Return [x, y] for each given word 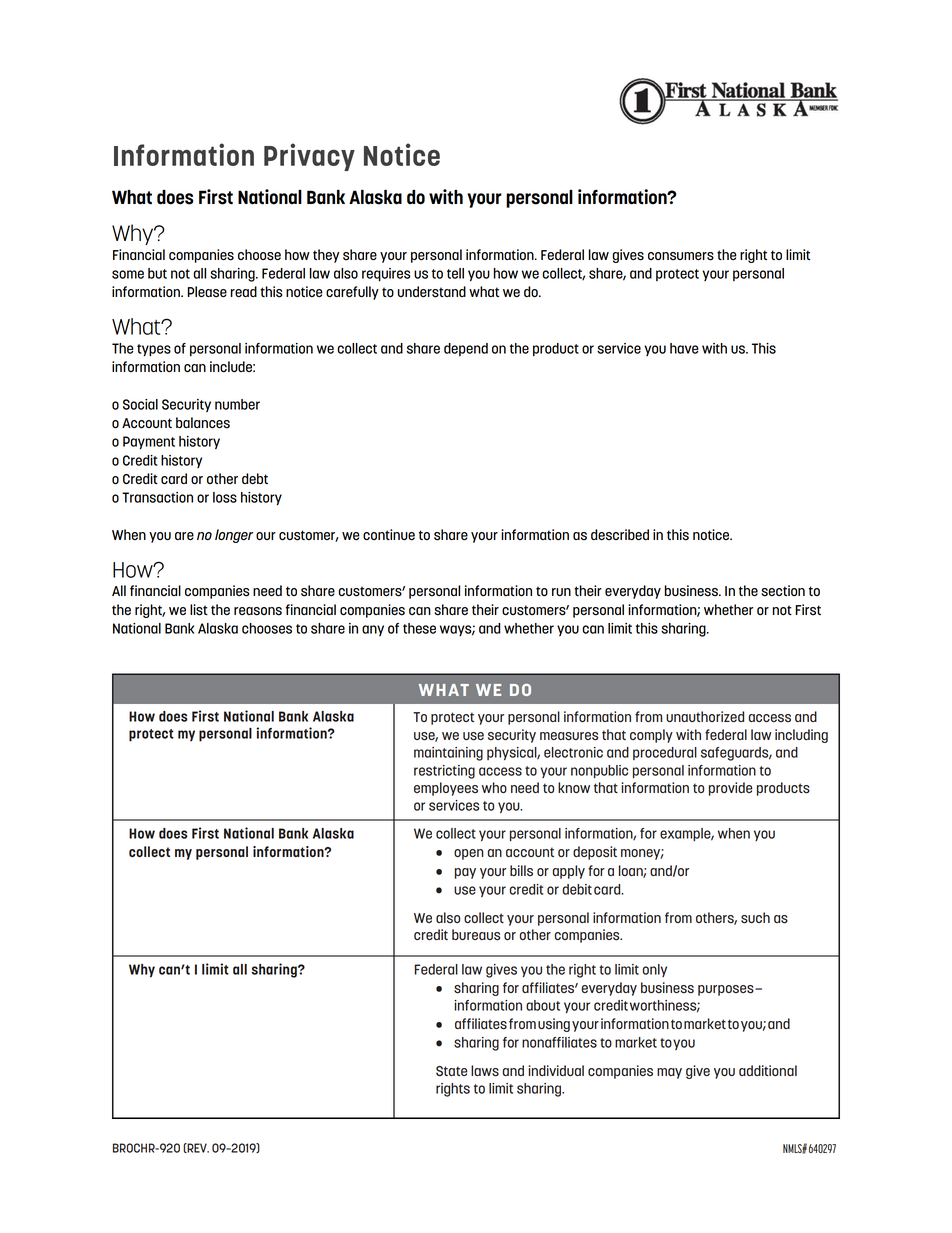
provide [730, 789]
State [451, 1071]
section [783, 591]
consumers [681, 256]
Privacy [309, 157]
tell [455, 273]
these [419, 628]
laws [485, 1071]
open [469, 854]
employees [446, 789]
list [199, 610]
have [684, 348]
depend [466, 349]
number [237, 404]
